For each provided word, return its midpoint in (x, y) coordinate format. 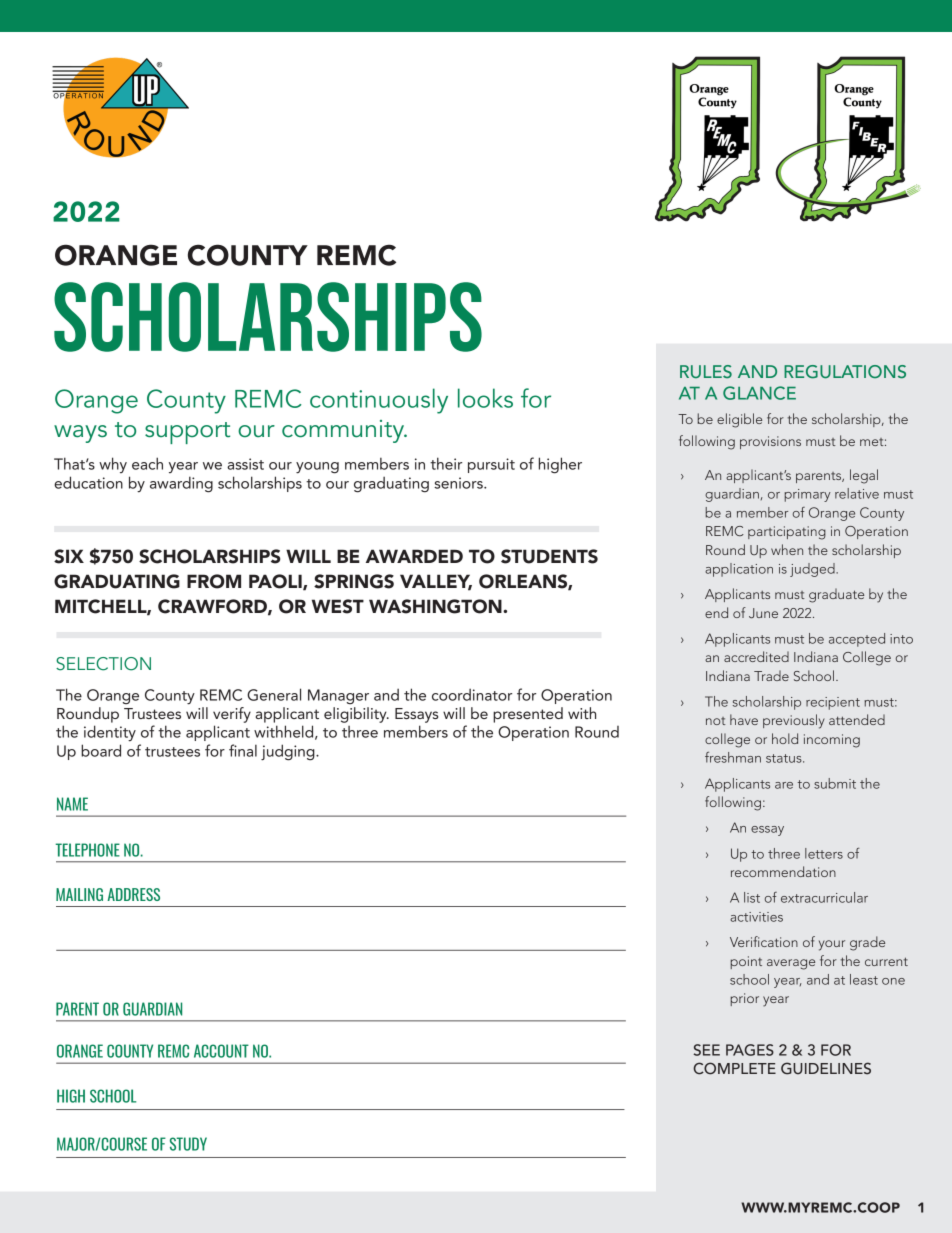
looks (485, 398)
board (101, 750)
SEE (706, 1050)
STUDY (188, 1144)
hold (785, 738)
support (187, 433)
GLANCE (759, 393)
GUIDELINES (826, 1068)
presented (528, 715)
